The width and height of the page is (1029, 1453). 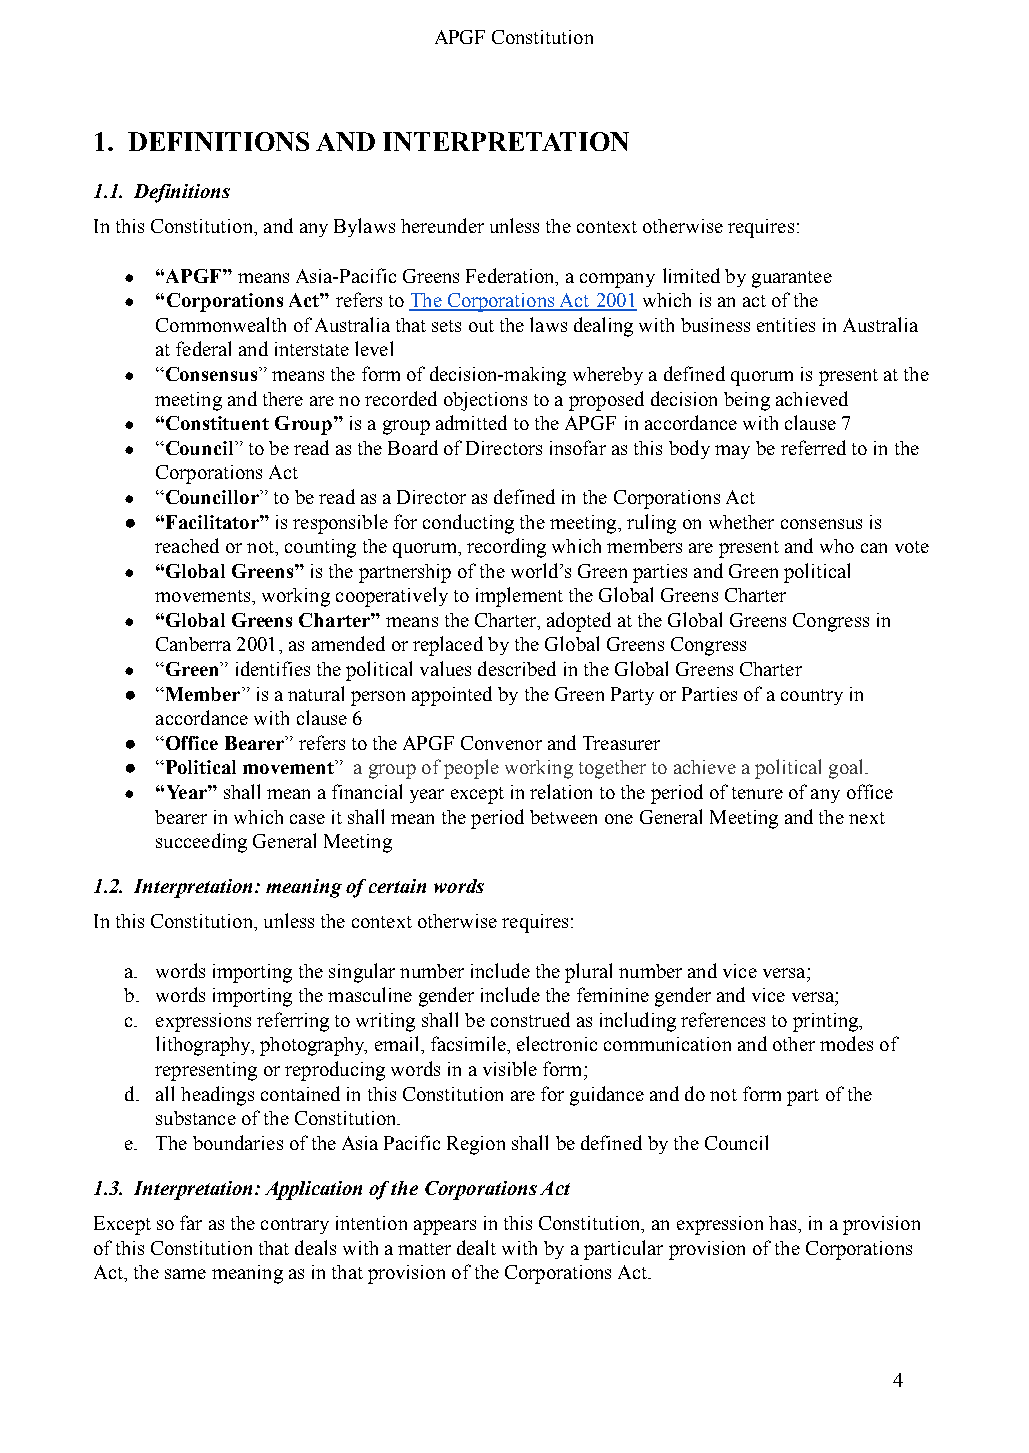 What do you see at coordinates (511, 275) in the page?
I see `Federation` at bounding box center [511, 275].
